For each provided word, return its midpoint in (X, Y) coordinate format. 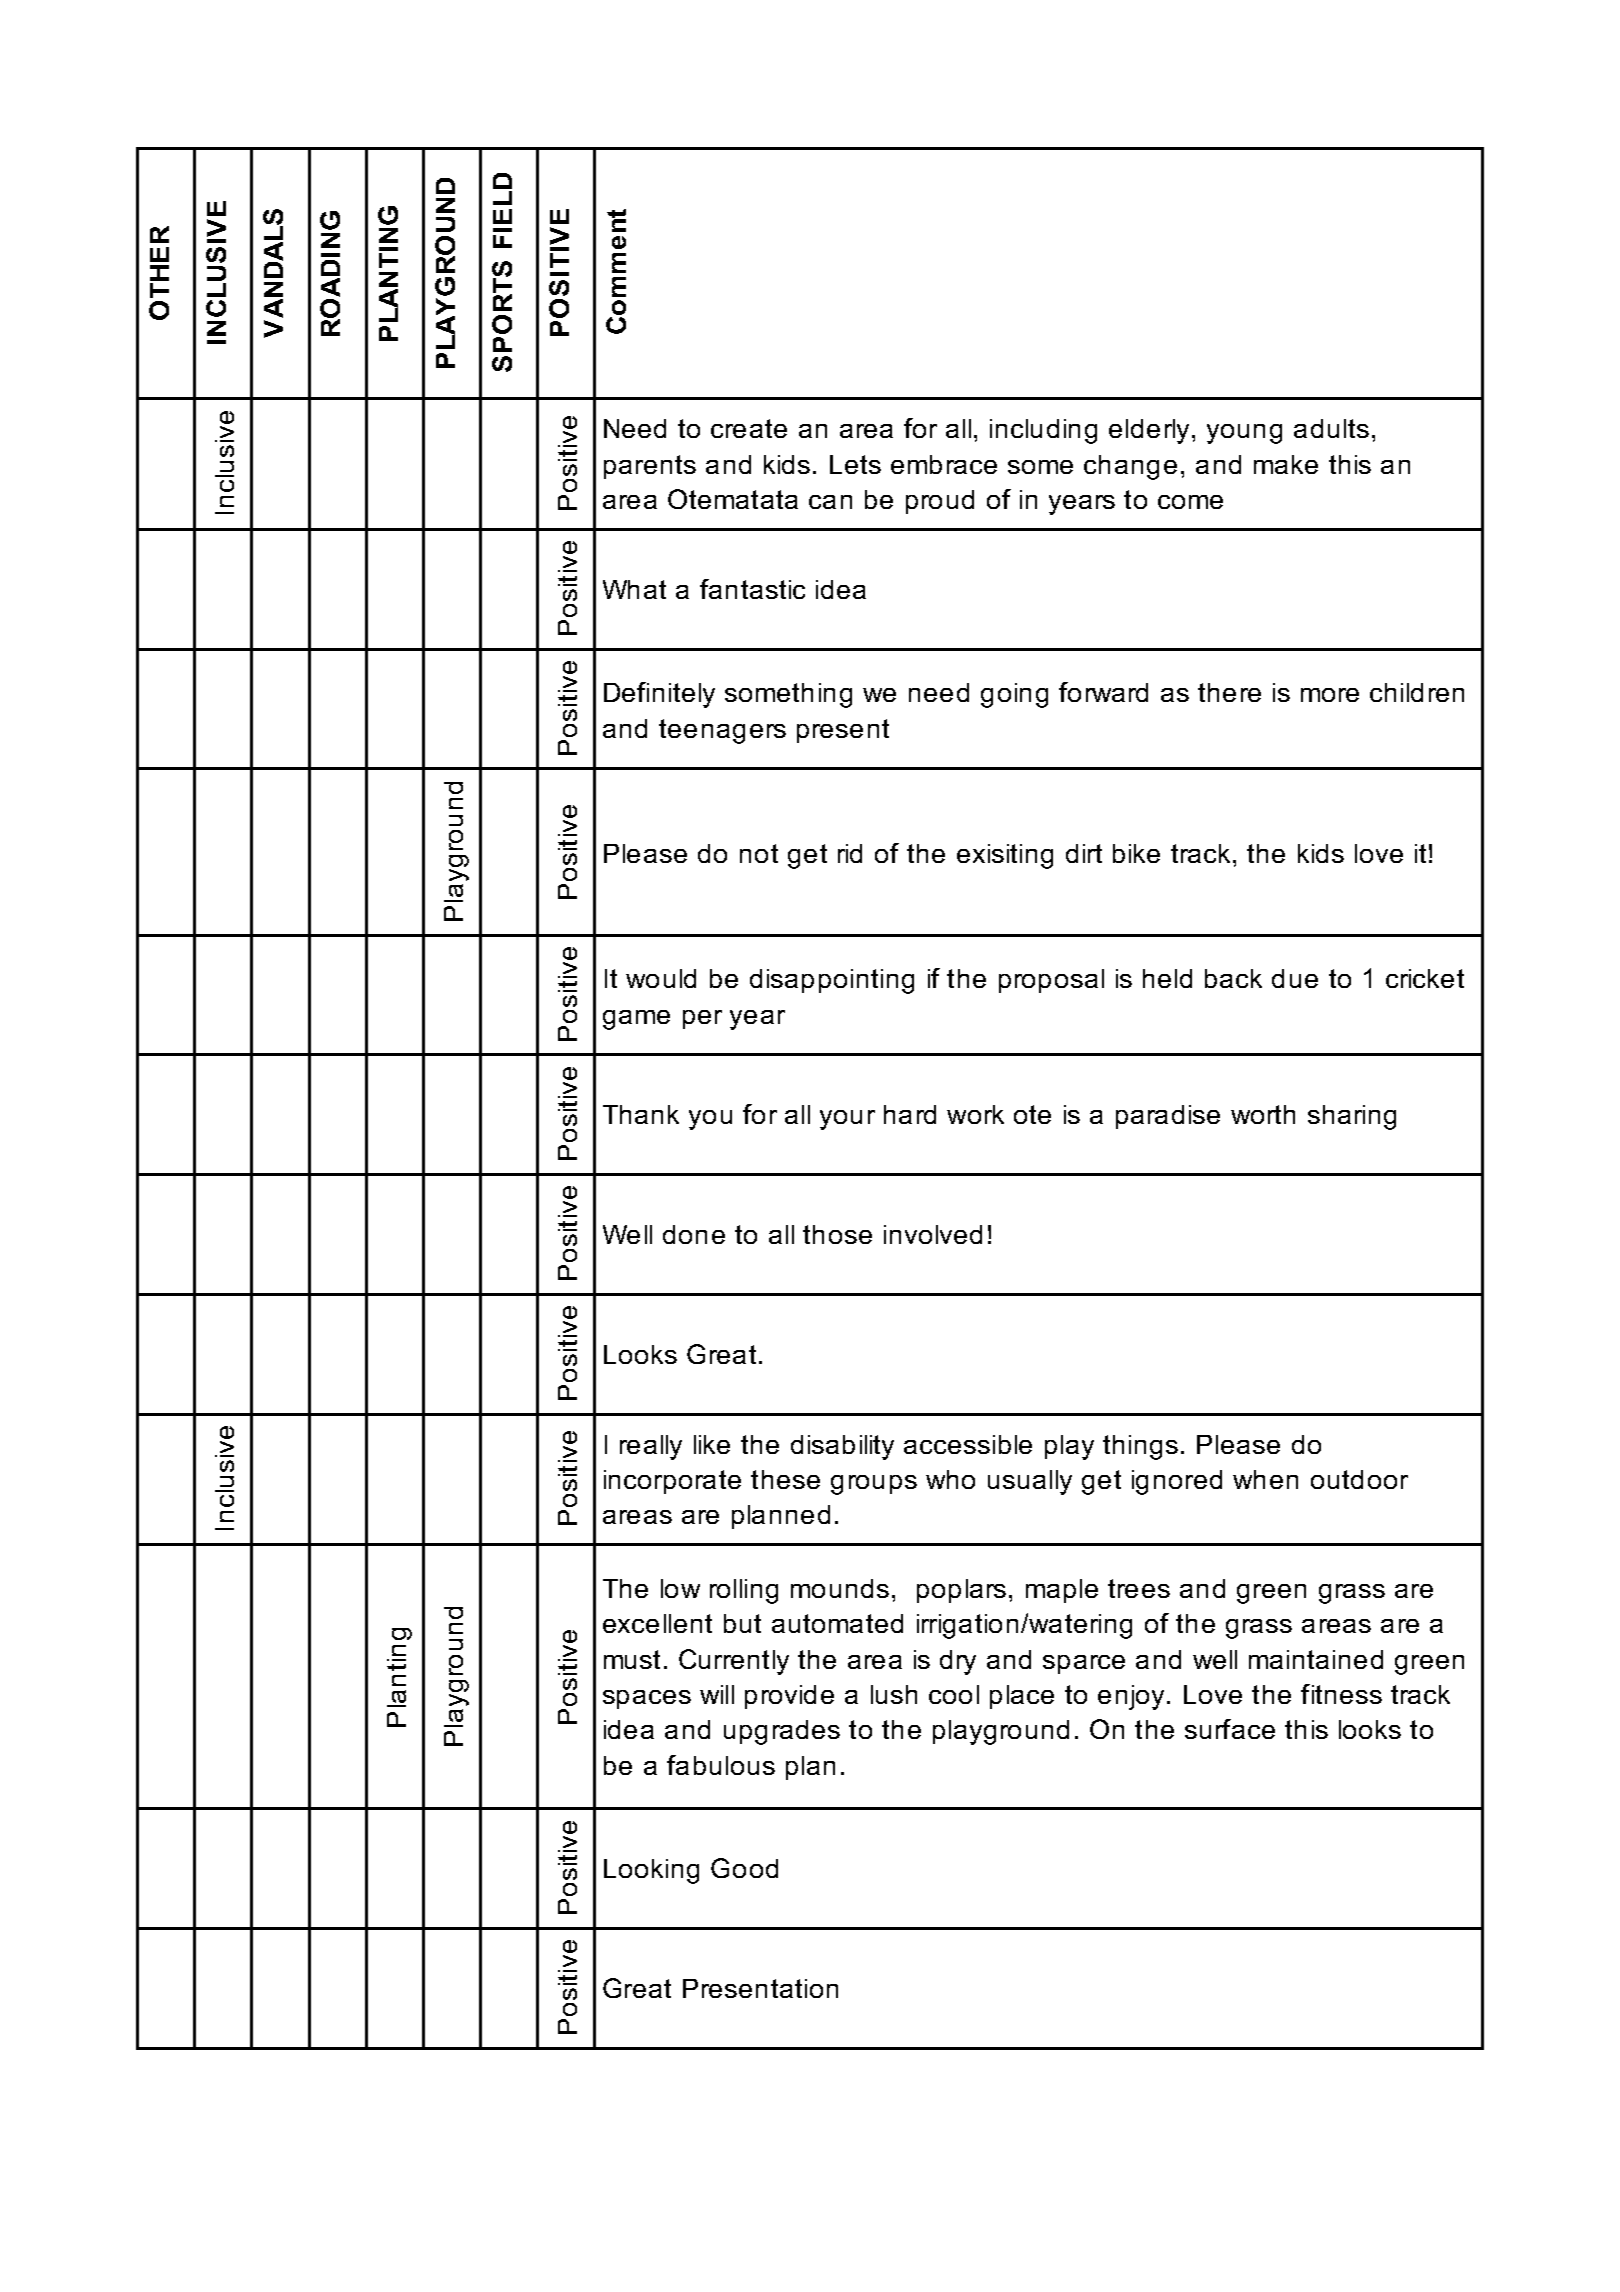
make (1286, 464)
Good (744, 1868)
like (712, 1444)
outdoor (1359, 1479)
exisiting (1005, 856)
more (1330, 695)
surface (1230, 1729)
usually (1030, 1482)
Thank (641, 1114)
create (749, 428)
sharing (1352, 1117)
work (975, 1114)
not (759, 853)
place (1022, 1697)
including (1043, 431)
